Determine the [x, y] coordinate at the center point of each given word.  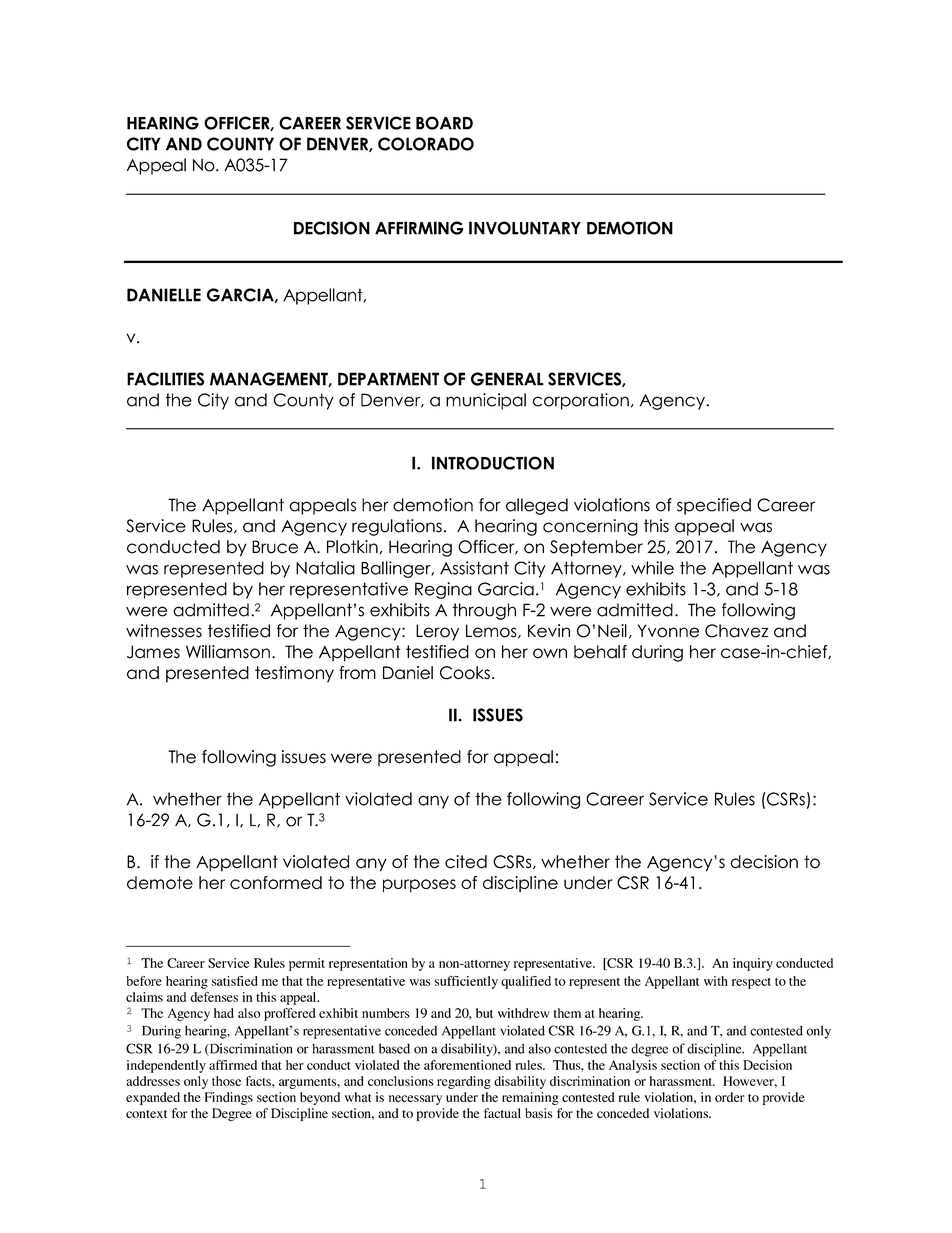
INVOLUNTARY [525, 228]
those [226, 1081]
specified [714, 506]
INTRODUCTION [493, 463]
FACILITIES [165, 379]
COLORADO [426, 144]
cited [466, 862]
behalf [600, 652]
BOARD [444, 123]
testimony [294, 674]
